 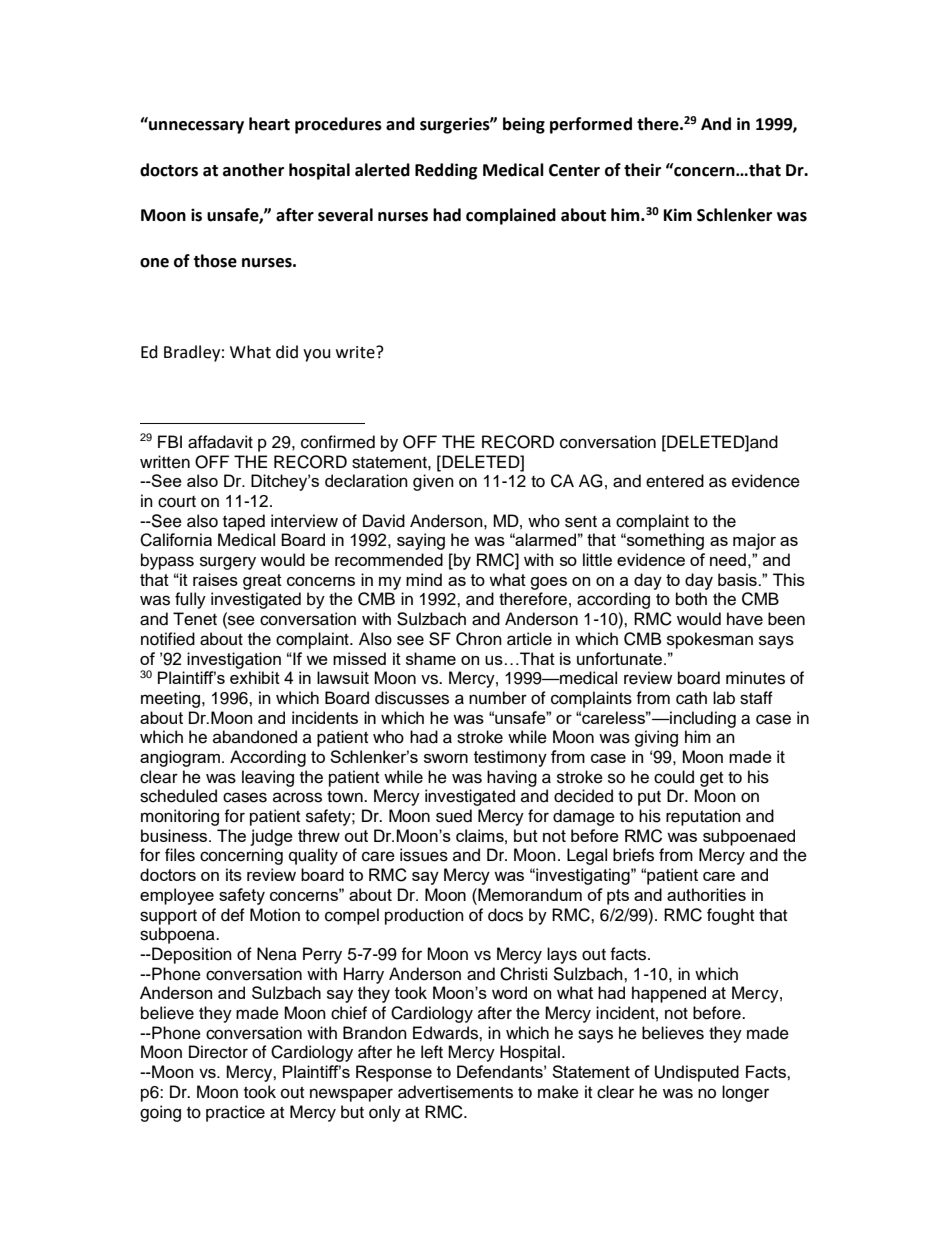 I want to click on get, so click(x=711, y=779).
